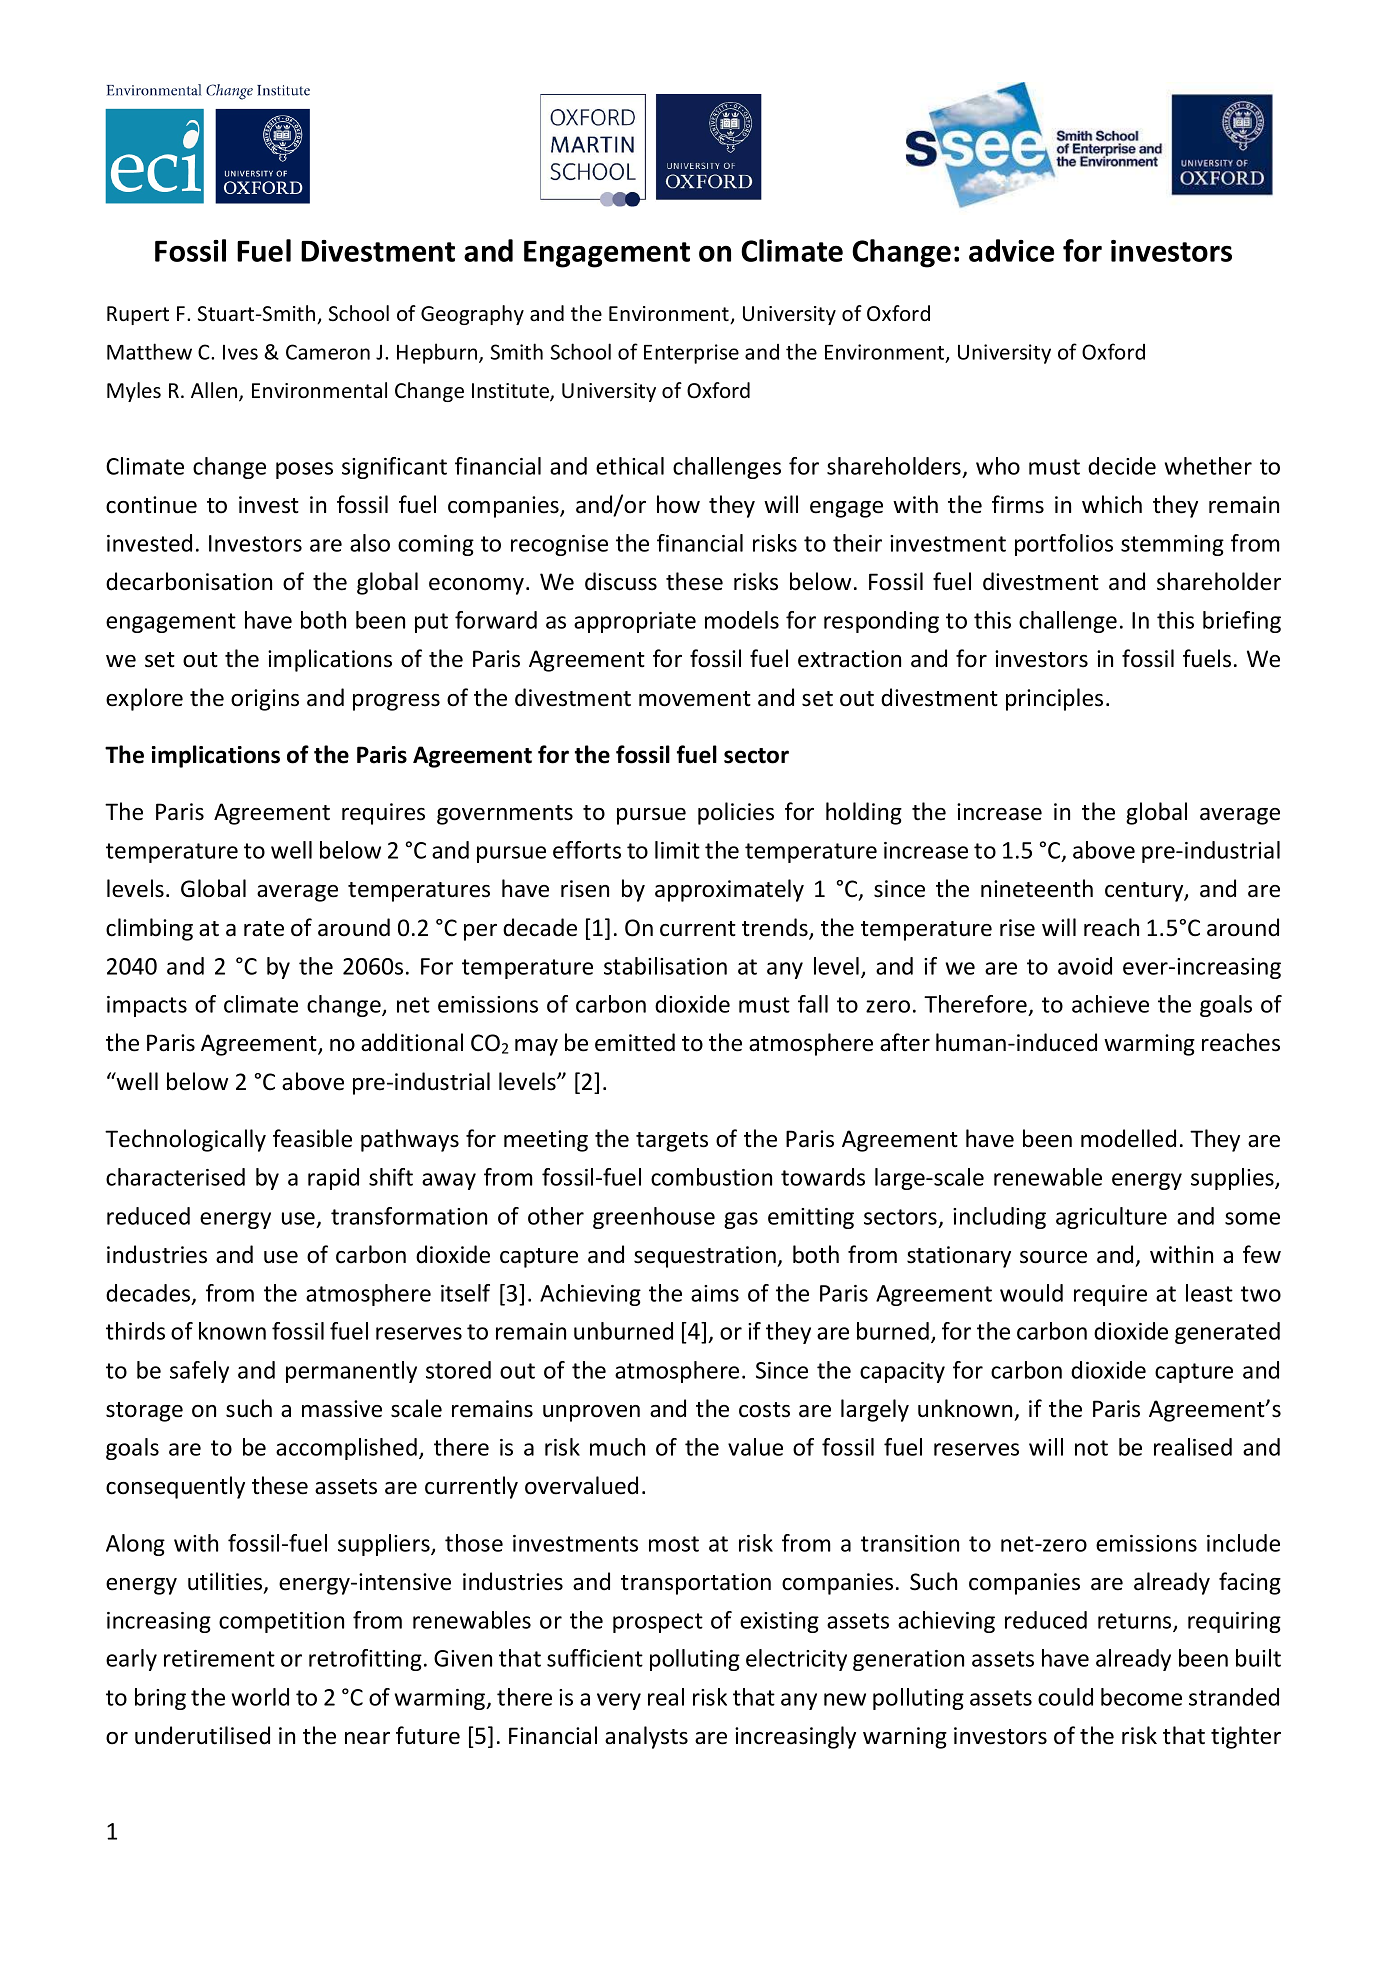  What do you see at coordinates (149, 929) in the screenshot?
I see `climbing` at bounding box center [149, 929].
